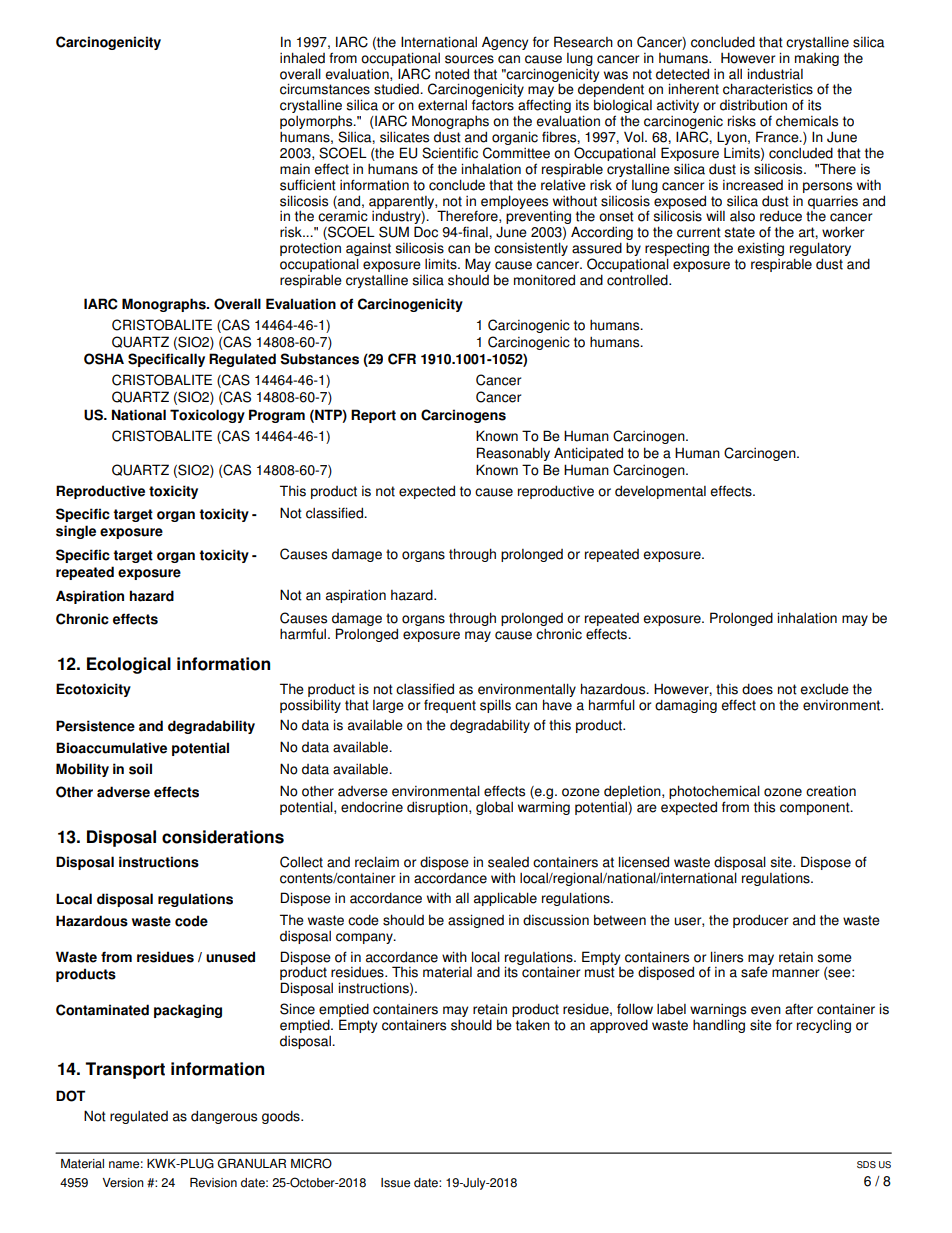 The image size is (952, 1233). What do you see at coordinates (513, 454) in the page?
I see `Reasonably` at bounding box center [513, 454].
